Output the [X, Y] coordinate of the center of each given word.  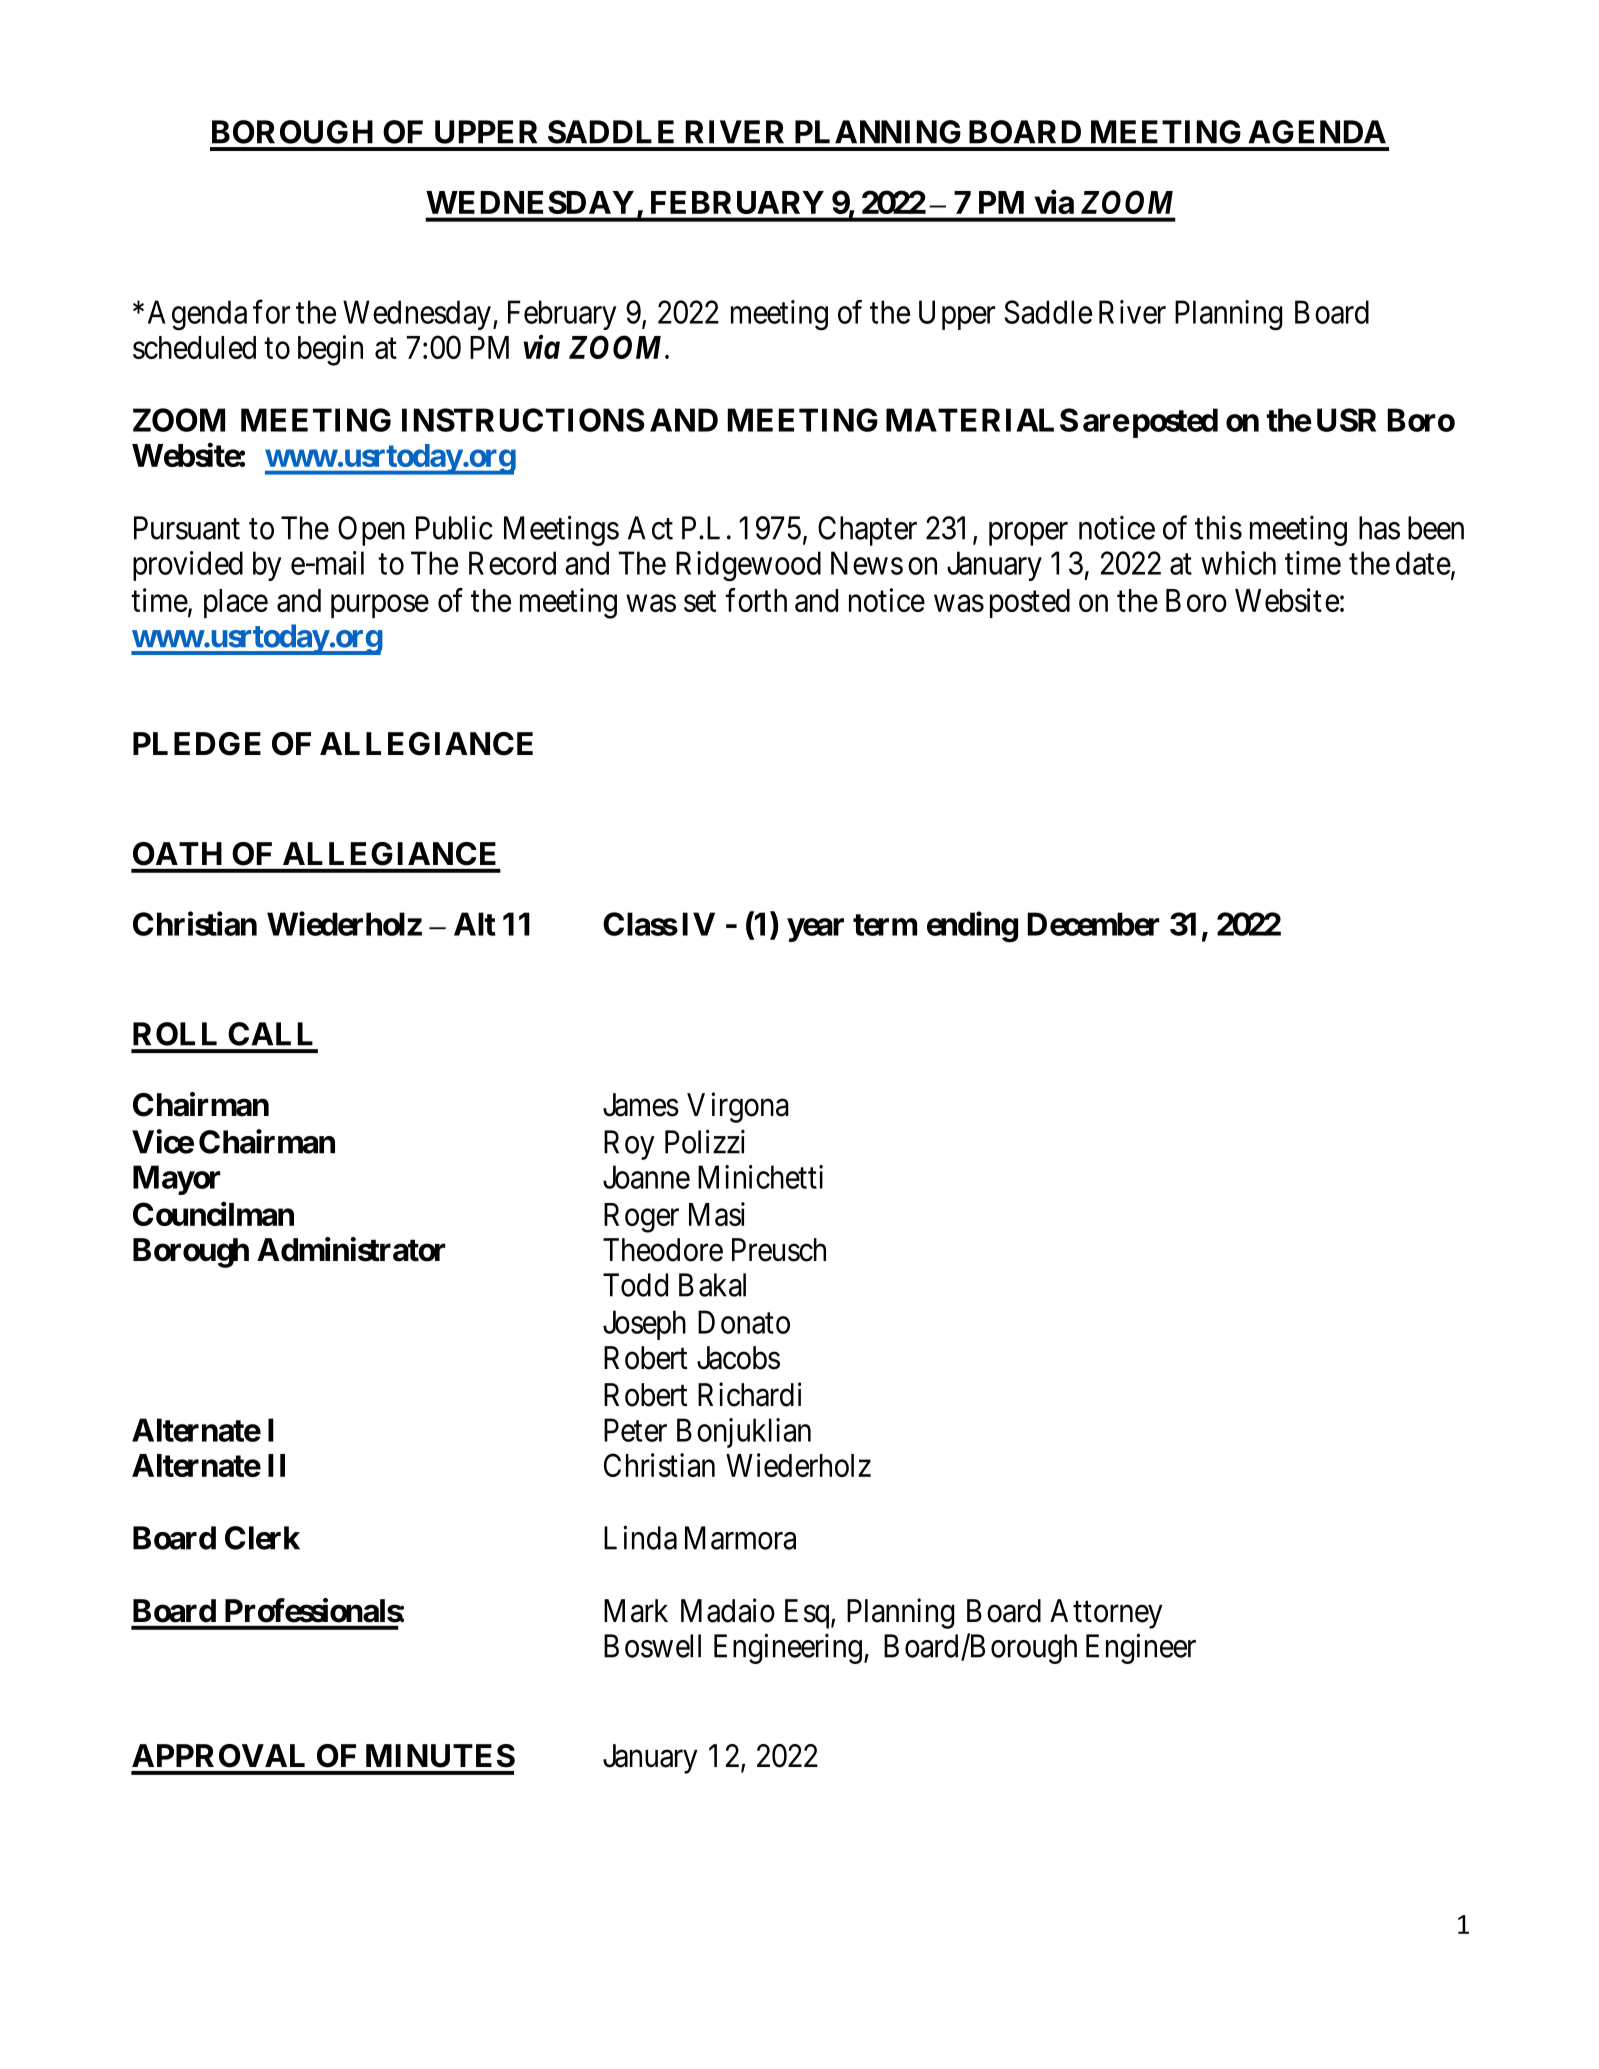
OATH [177, 854]
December [1094, 924]
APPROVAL [218, 1756]
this [1218, 527]
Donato [744, 1322]
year [815, 930]
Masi [717, 1214]
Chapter [867, 531]
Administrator [351, 1249]
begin [330, 350]
